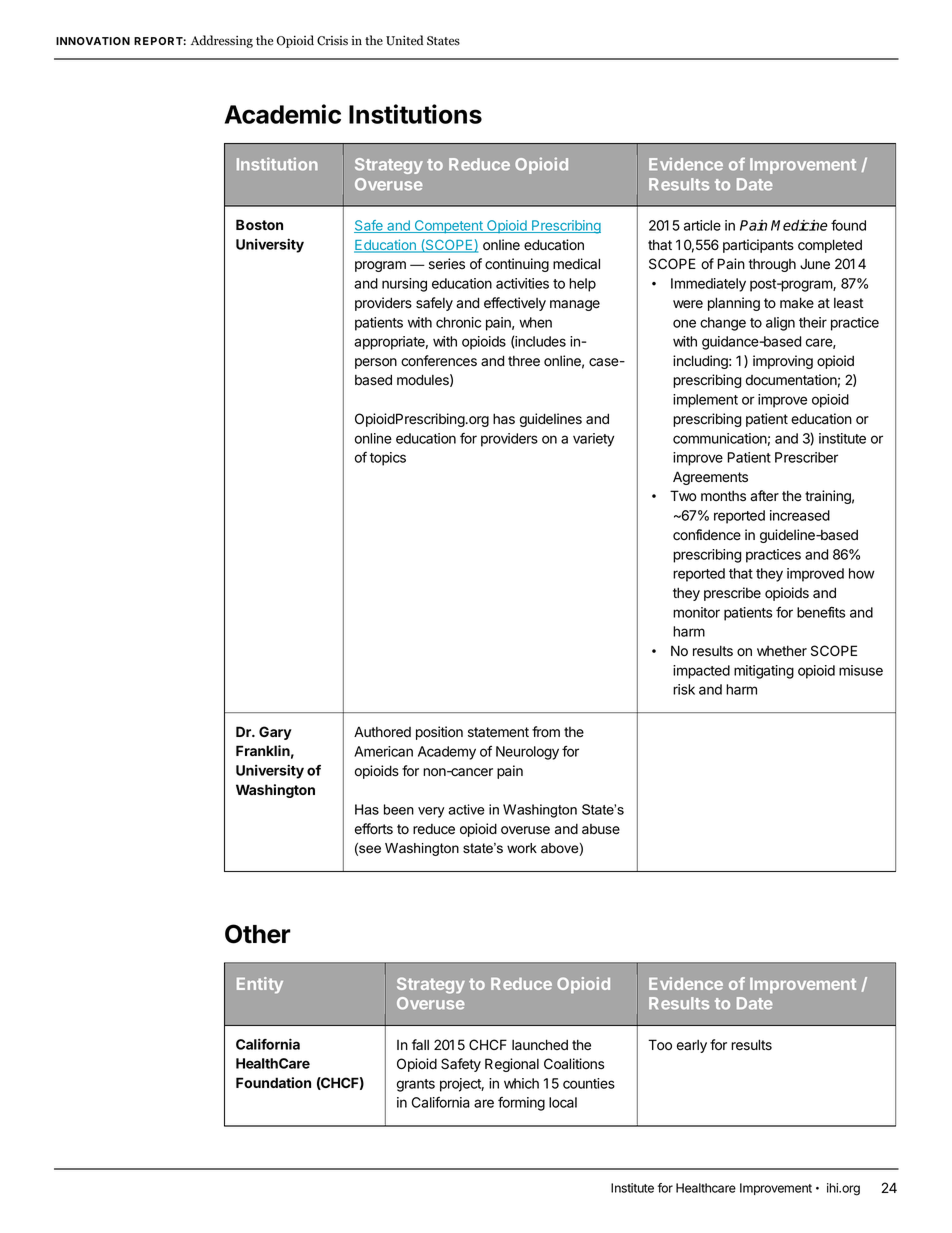 Image resolution: width=952 pixels, height=1233 pixels. I want to click on mitigating, so click(764, 672).
